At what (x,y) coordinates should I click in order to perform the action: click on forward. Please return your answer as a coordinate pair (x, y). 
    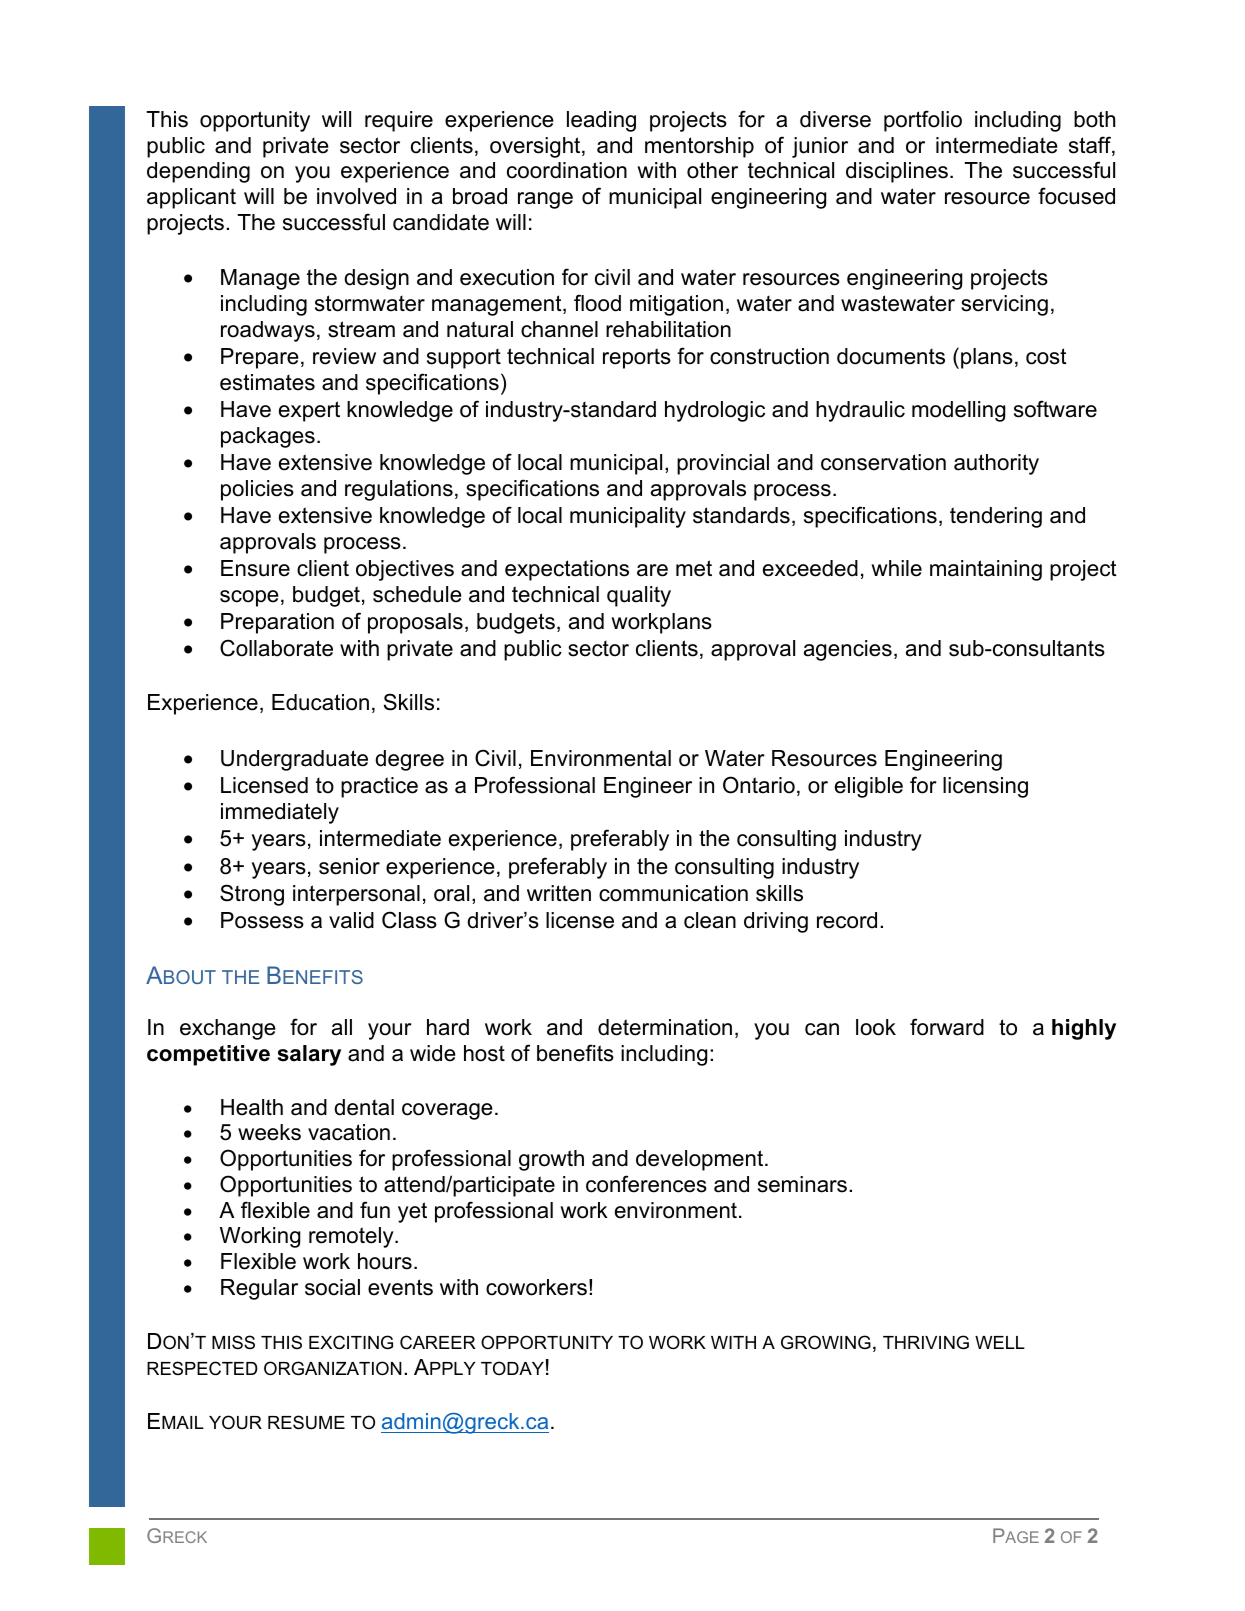
    Looking at the image, I should click on (947, 1027).
